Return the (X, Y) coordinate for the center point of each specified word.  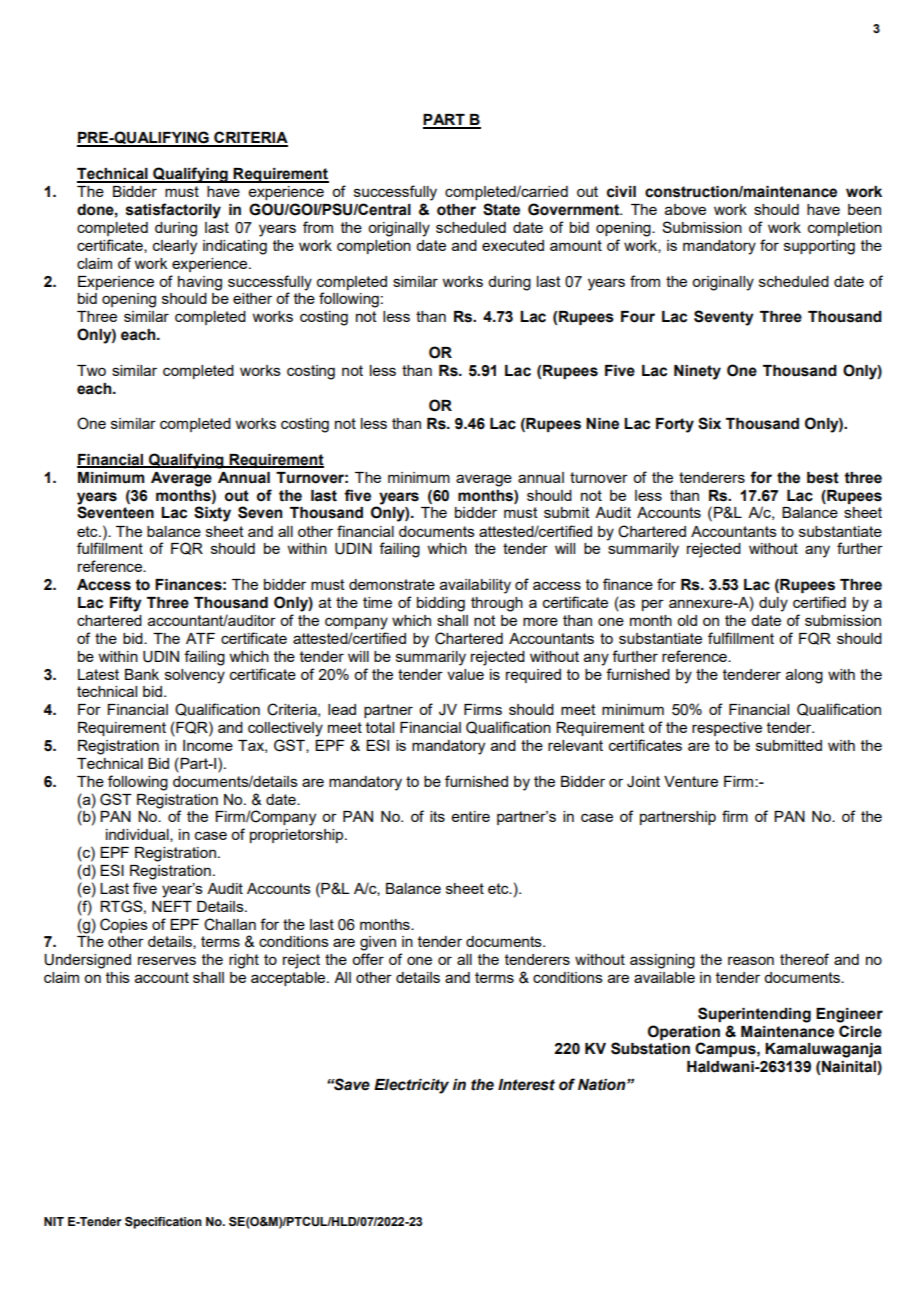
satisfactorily (173, 211)
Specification (163, 1223)
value (465, 674)
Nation (603, 1085)
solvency (195, 676)
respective (727, 729)
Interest (526, 1085)
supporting (819, 247)
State (501, 209)
